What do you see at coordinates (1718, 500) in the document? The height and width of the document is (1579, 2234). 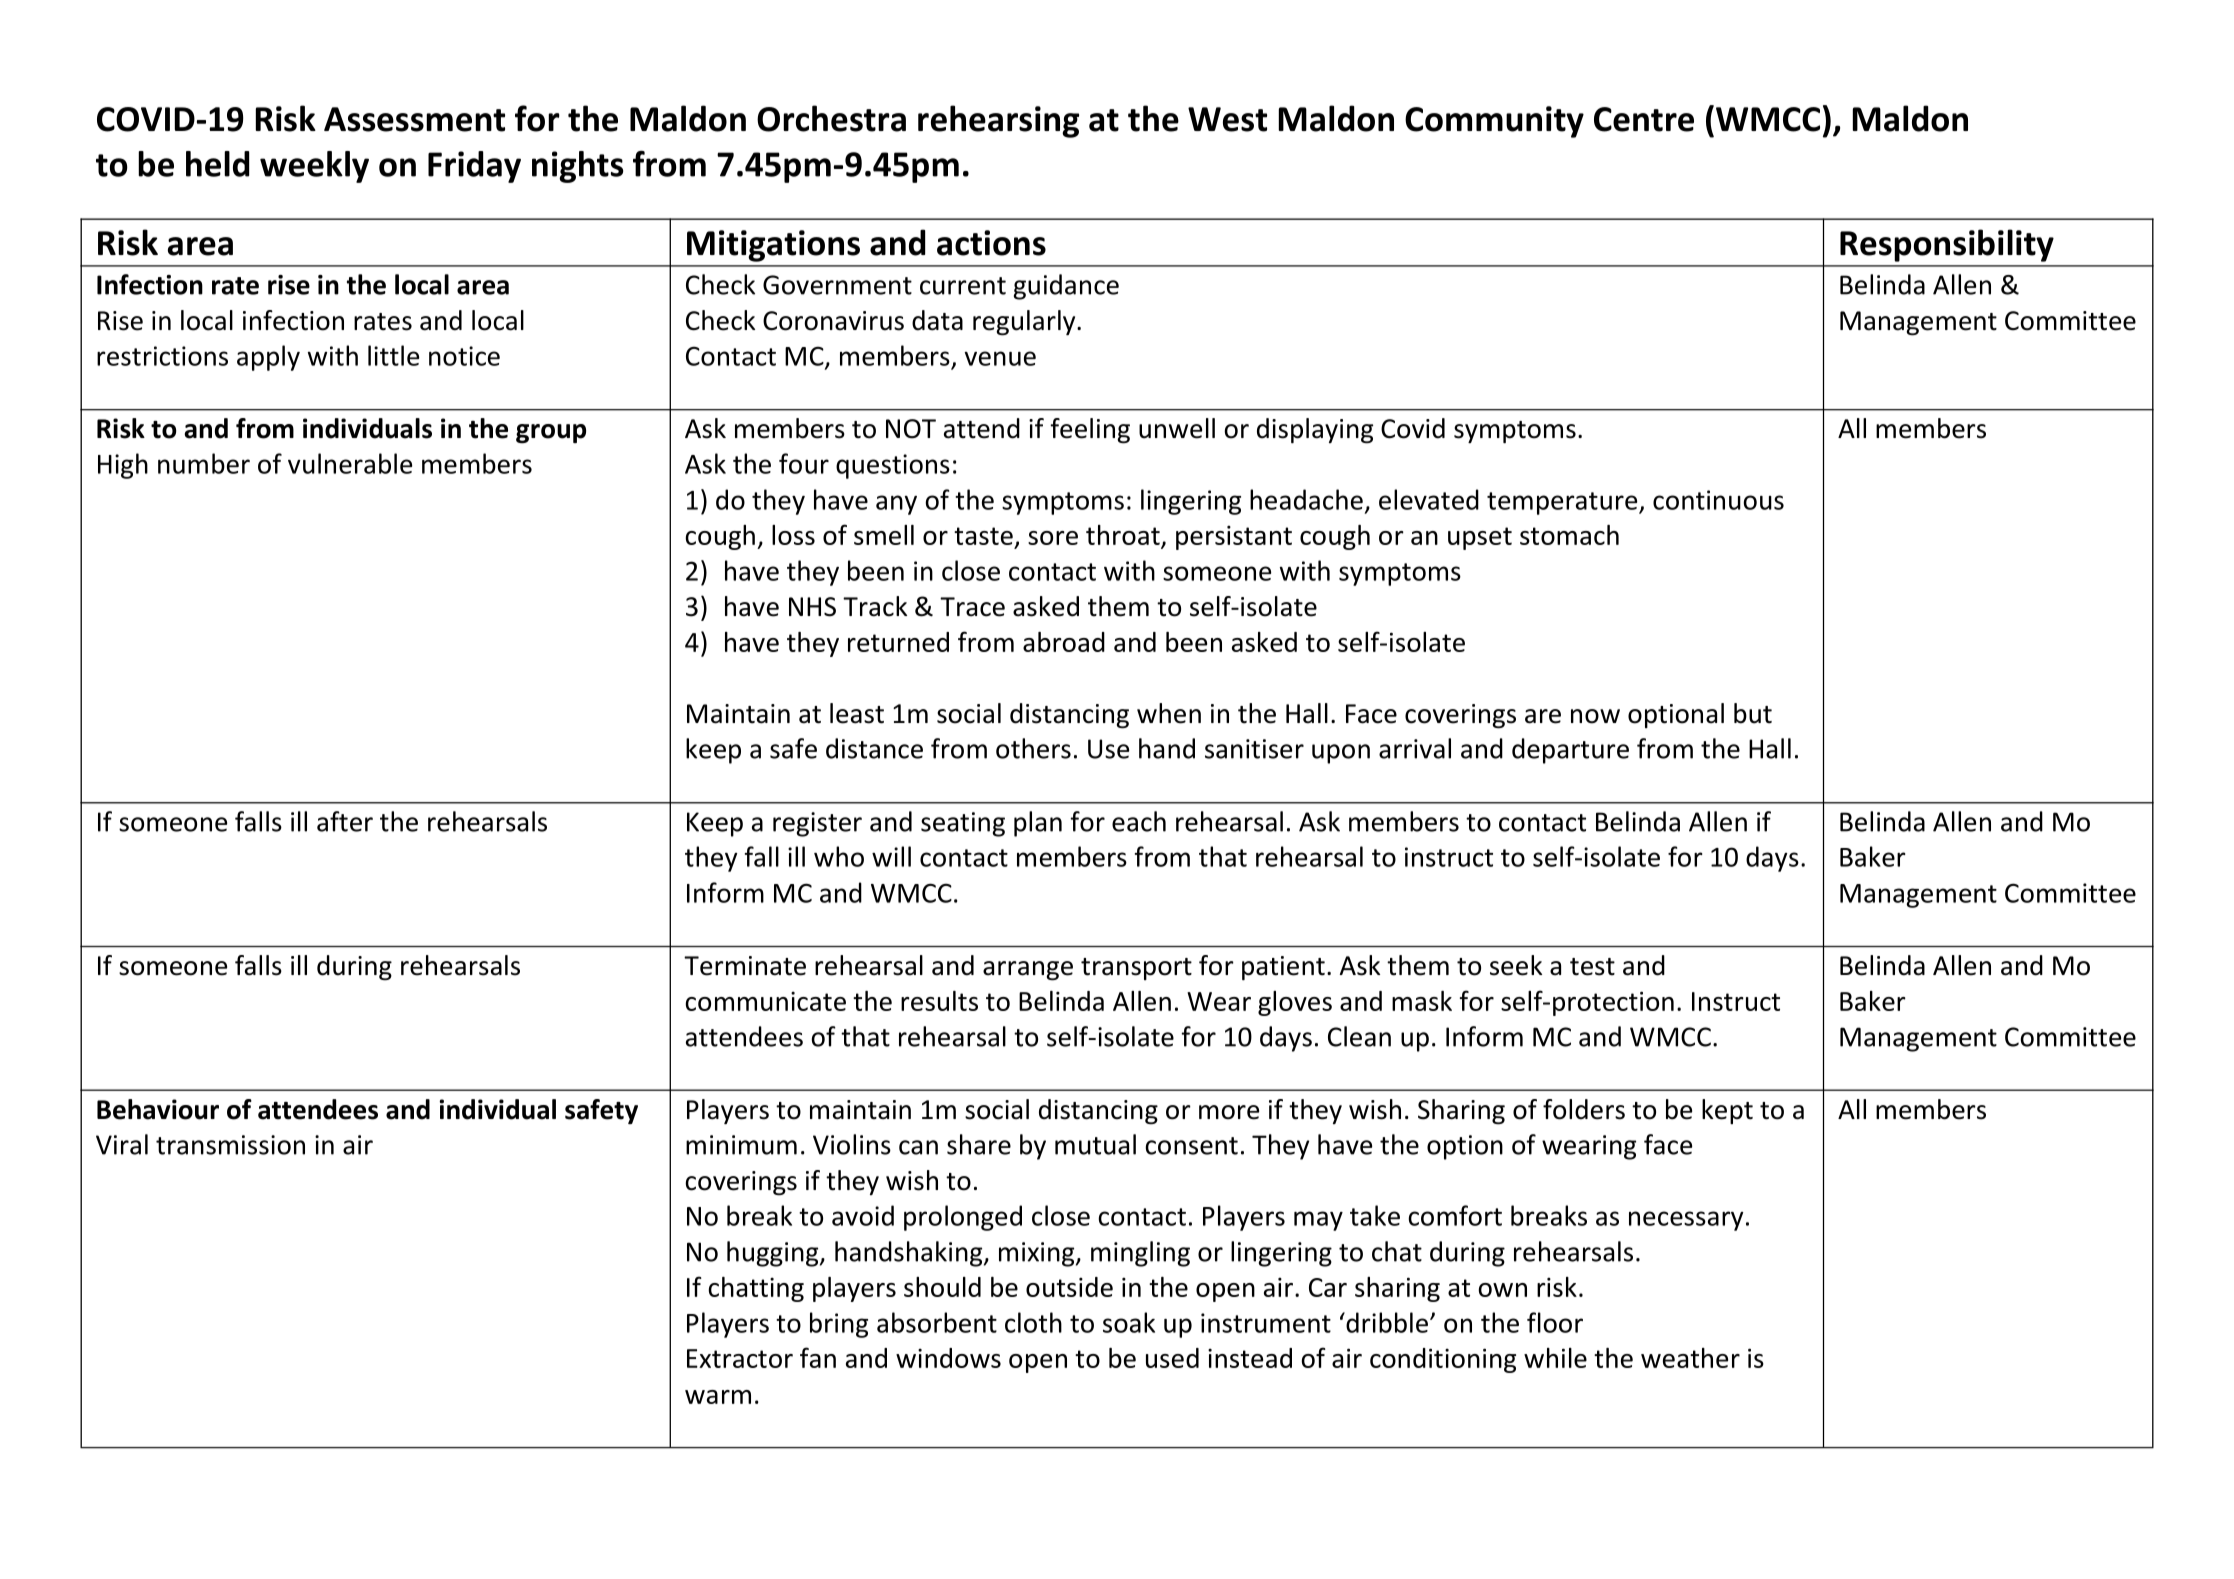 I see `continuous` at bounding box center [1718, 500].
